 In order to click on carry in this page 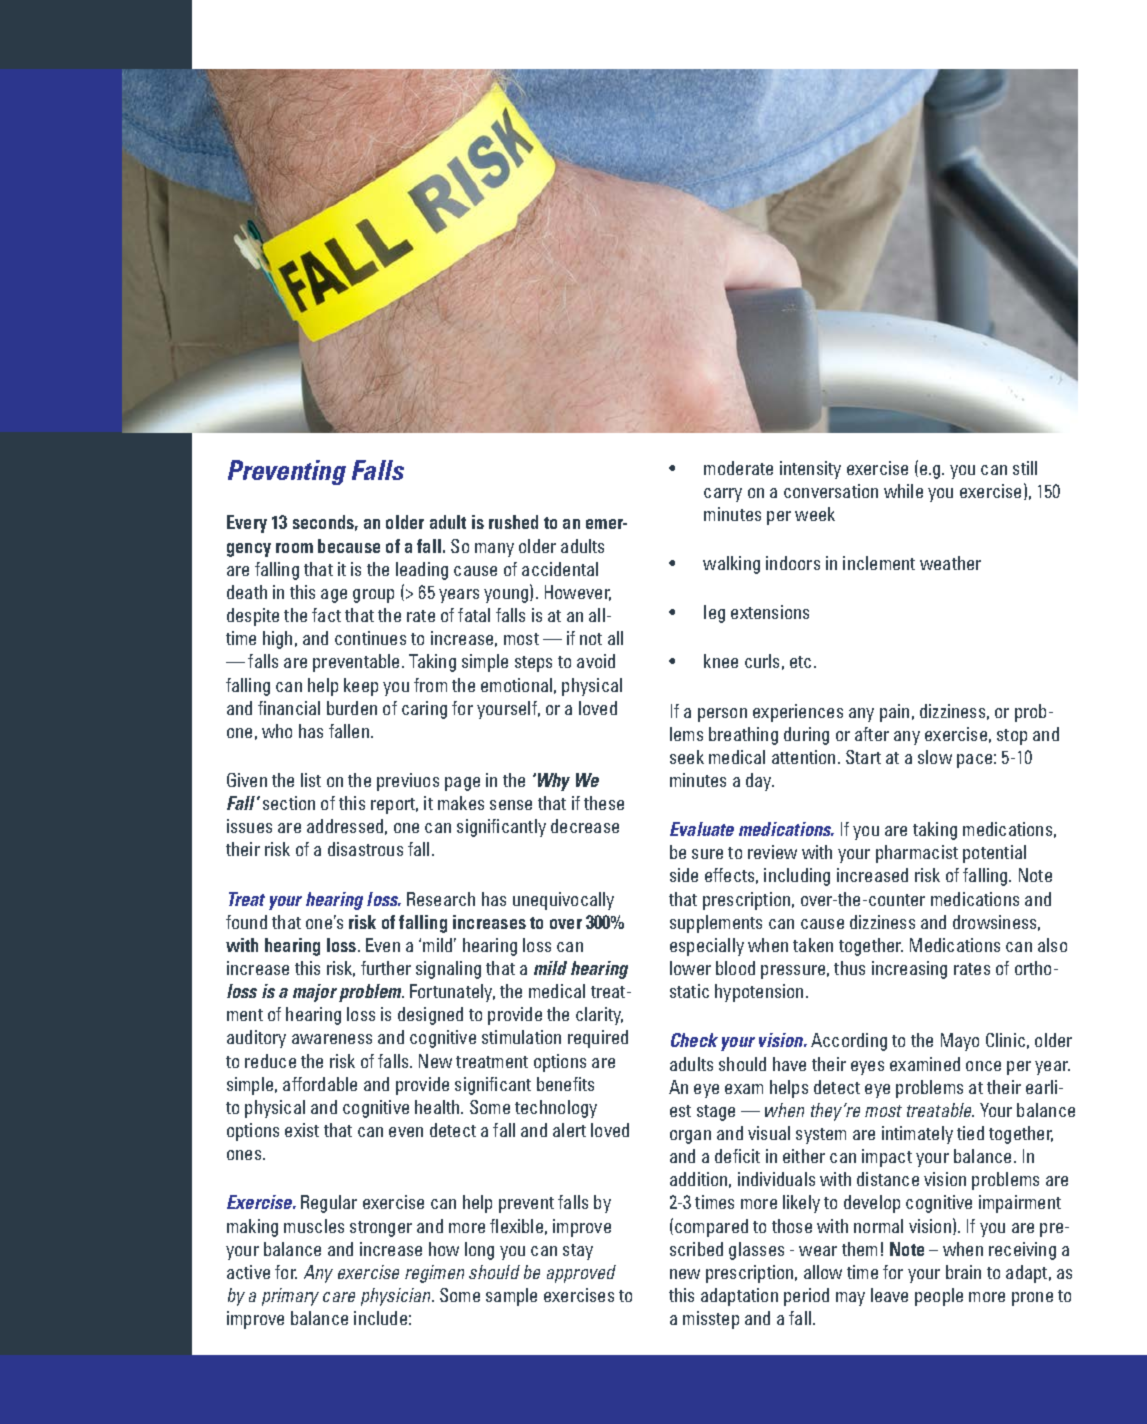, I will do `click(723, 495)`.
